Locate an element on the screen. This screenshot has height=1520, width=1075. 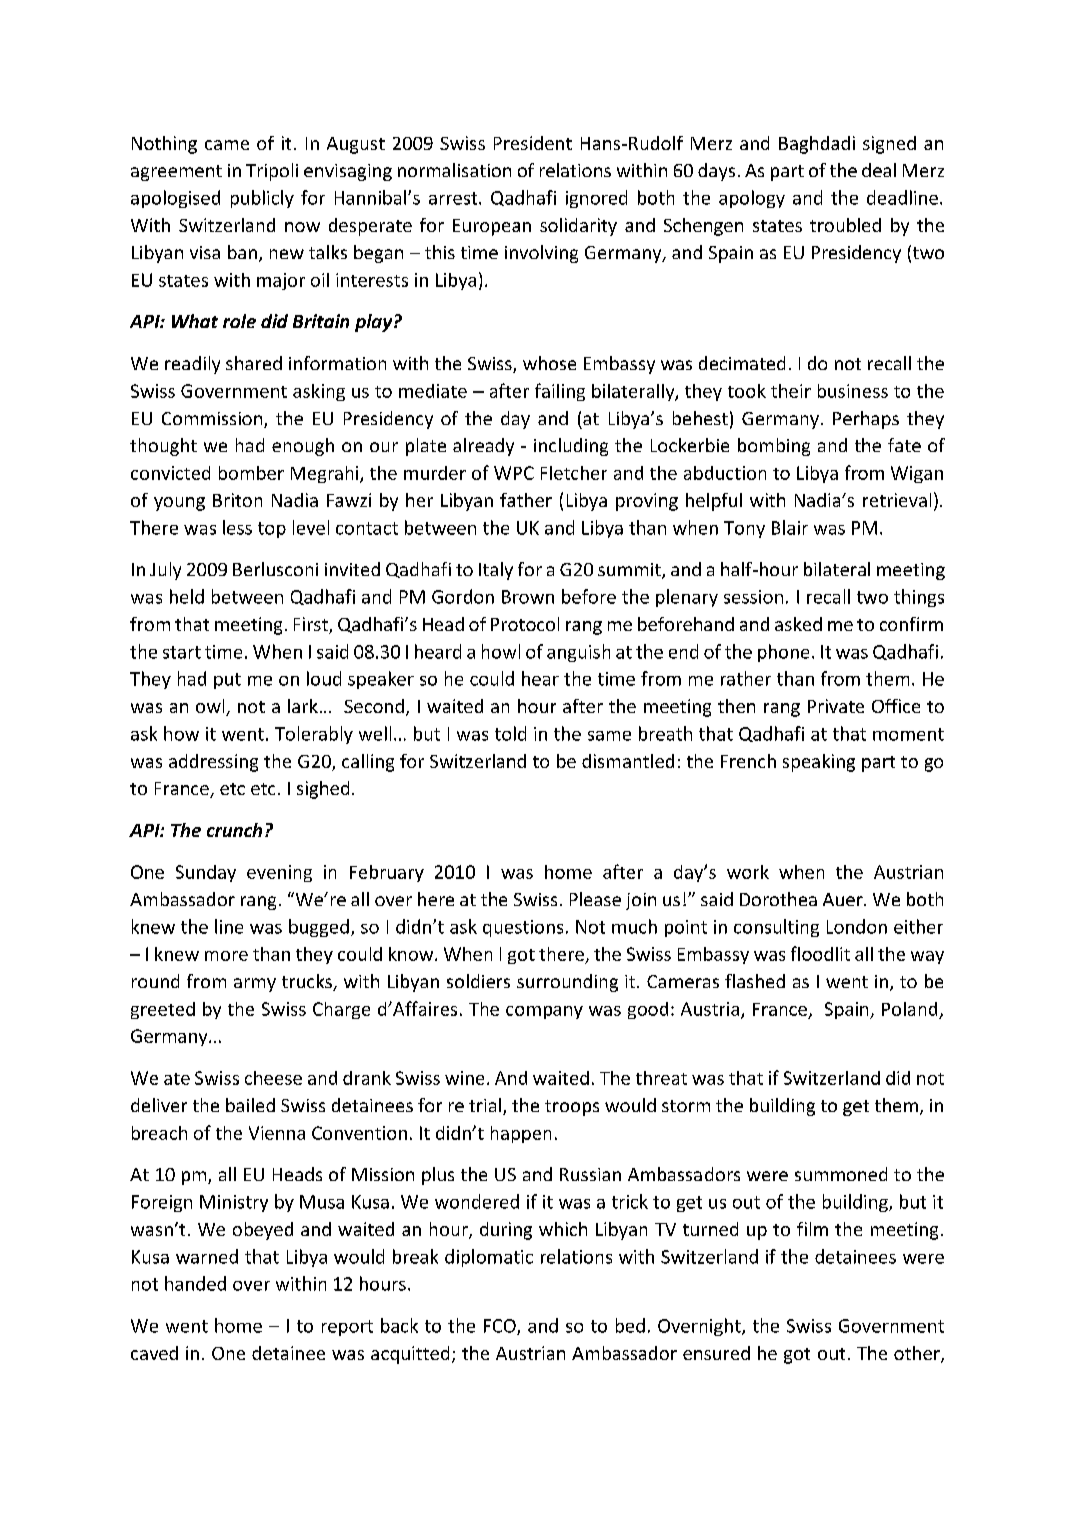
deal is located at coordinates (879, 170).
